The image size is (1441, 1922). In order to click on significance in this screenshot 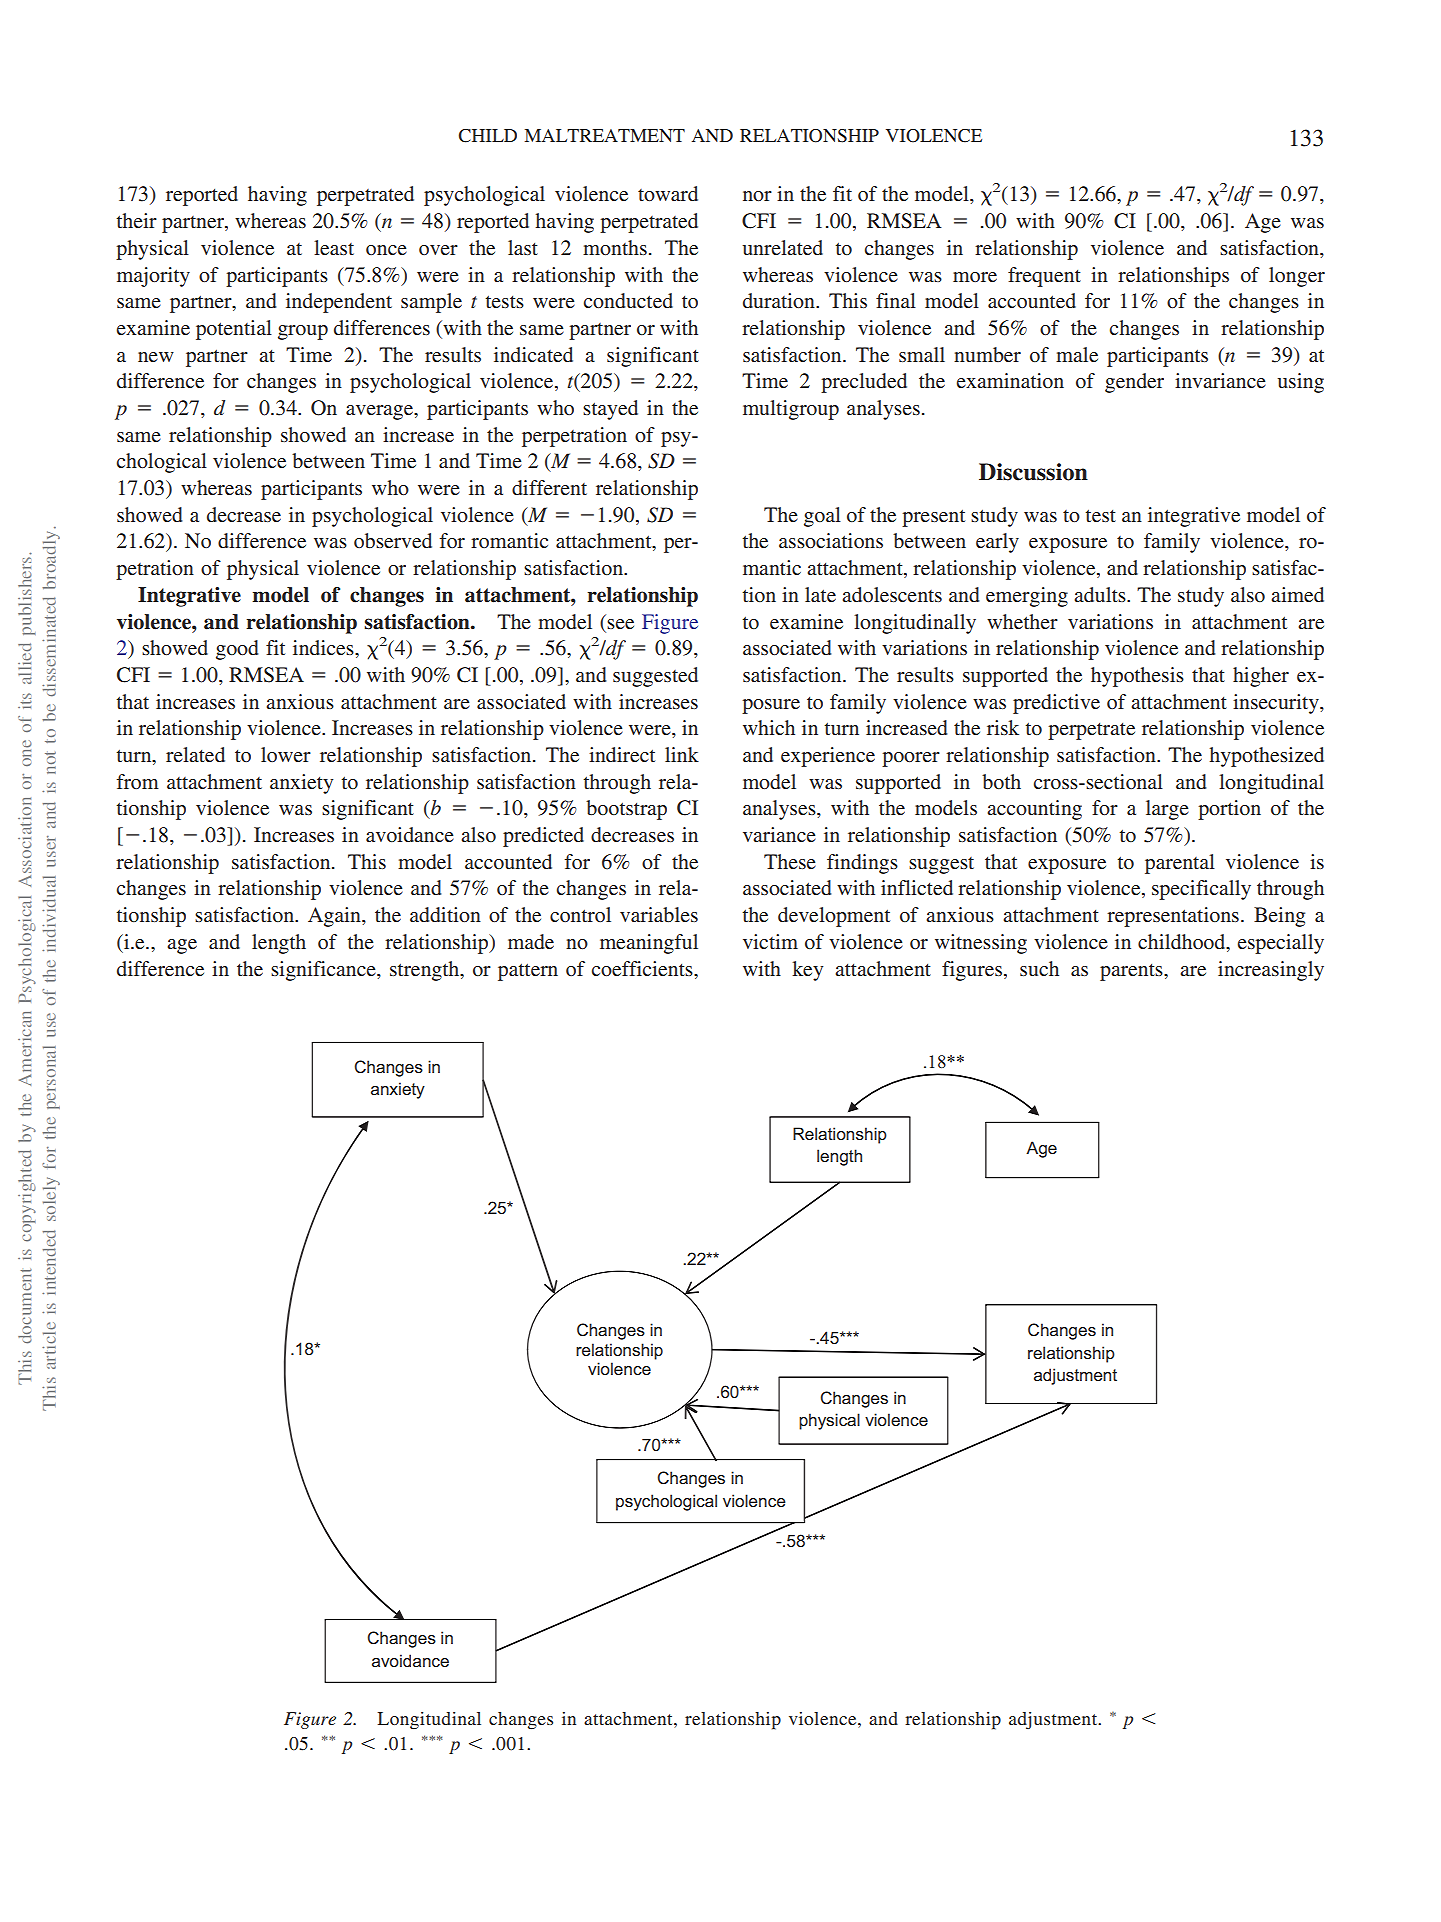, I will do `click(324, 971)`.
